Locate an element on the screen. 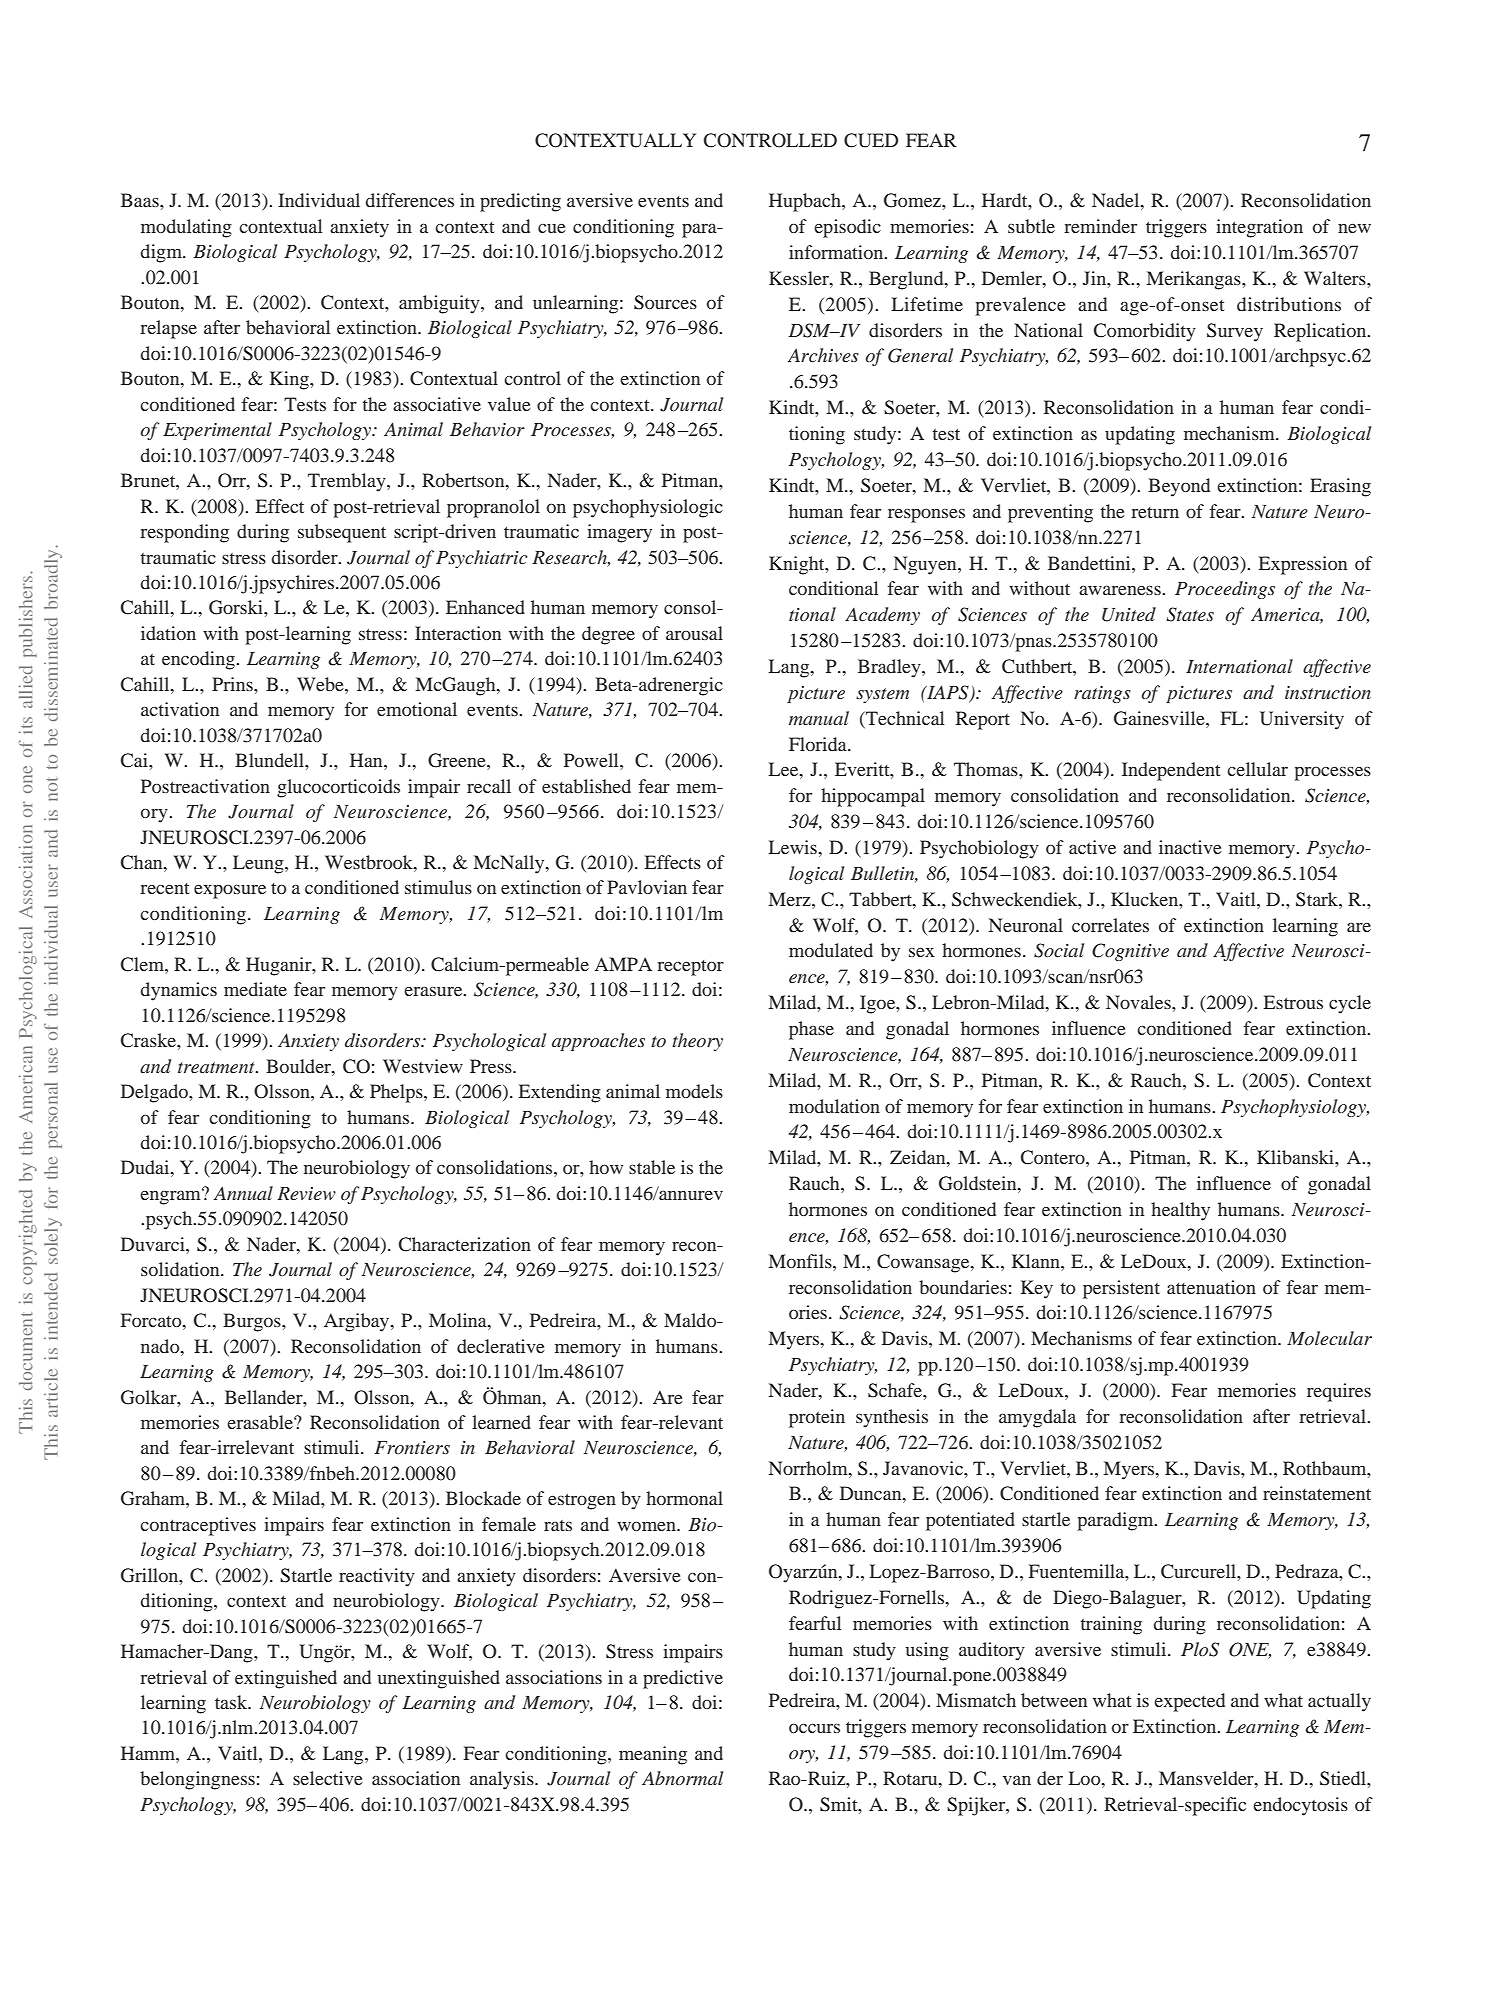 The image size is (1492, 1989). healthy is located at coordinates (1180, 1211).
